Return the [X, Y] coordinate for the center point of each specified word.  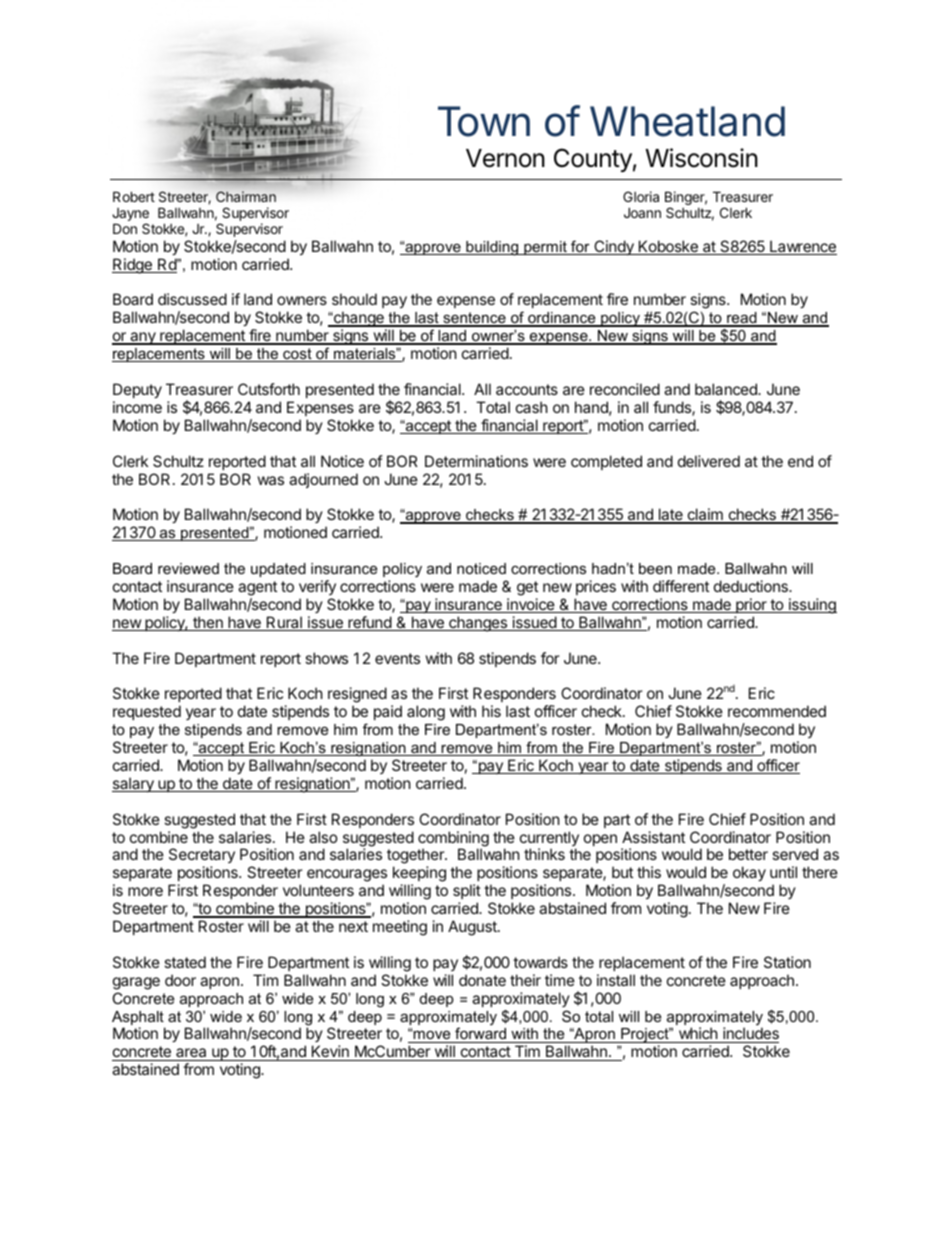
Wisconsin [701, 158]
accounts [527, 389]
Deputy [137, 390]
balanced [727, 389]
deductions [752, 586]
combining [453, 840]
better [748, 854]
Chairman [246, 196]
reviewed [188, 568]
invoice [531, 605]
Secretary [202, 857]
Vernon [505, 158]
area [191, 1054]
